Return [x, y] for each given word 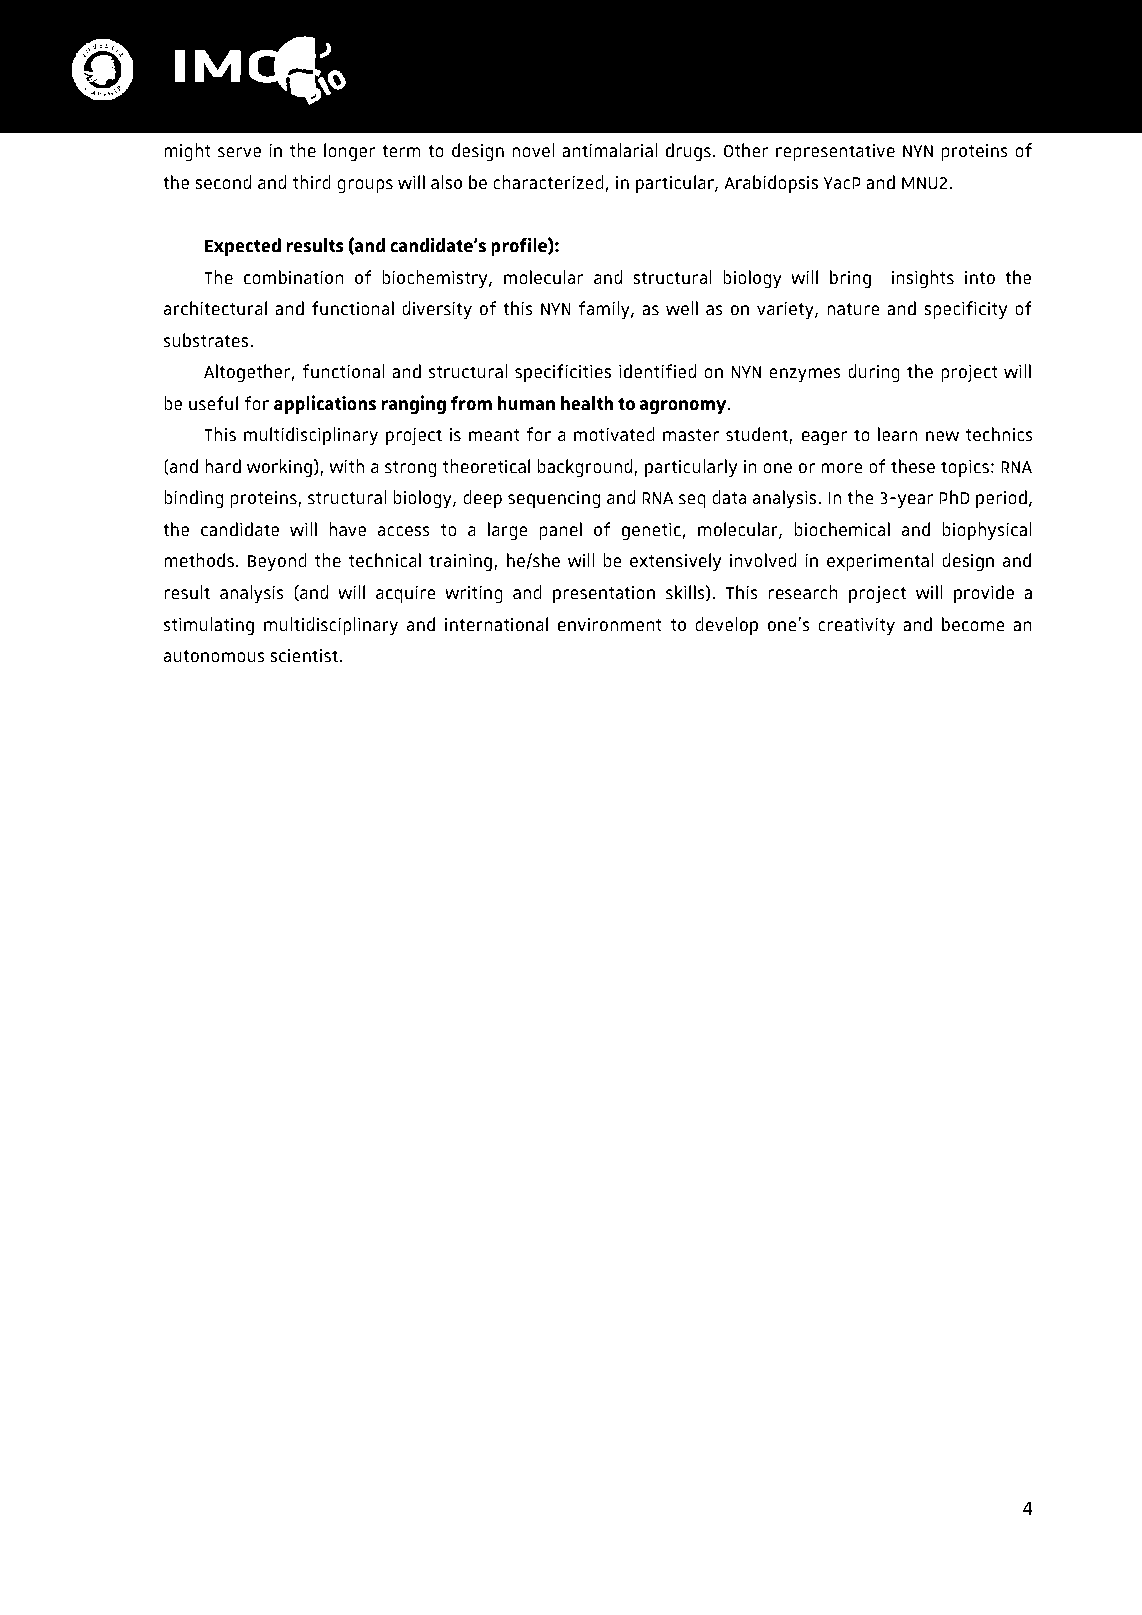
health [587, 403]
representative [835, 152]
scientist [304, 655]
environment [610, 624]
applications [325, 404]
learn [897, 434]
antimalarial [609, 150]
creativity [856, 626]
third [311, 182]
